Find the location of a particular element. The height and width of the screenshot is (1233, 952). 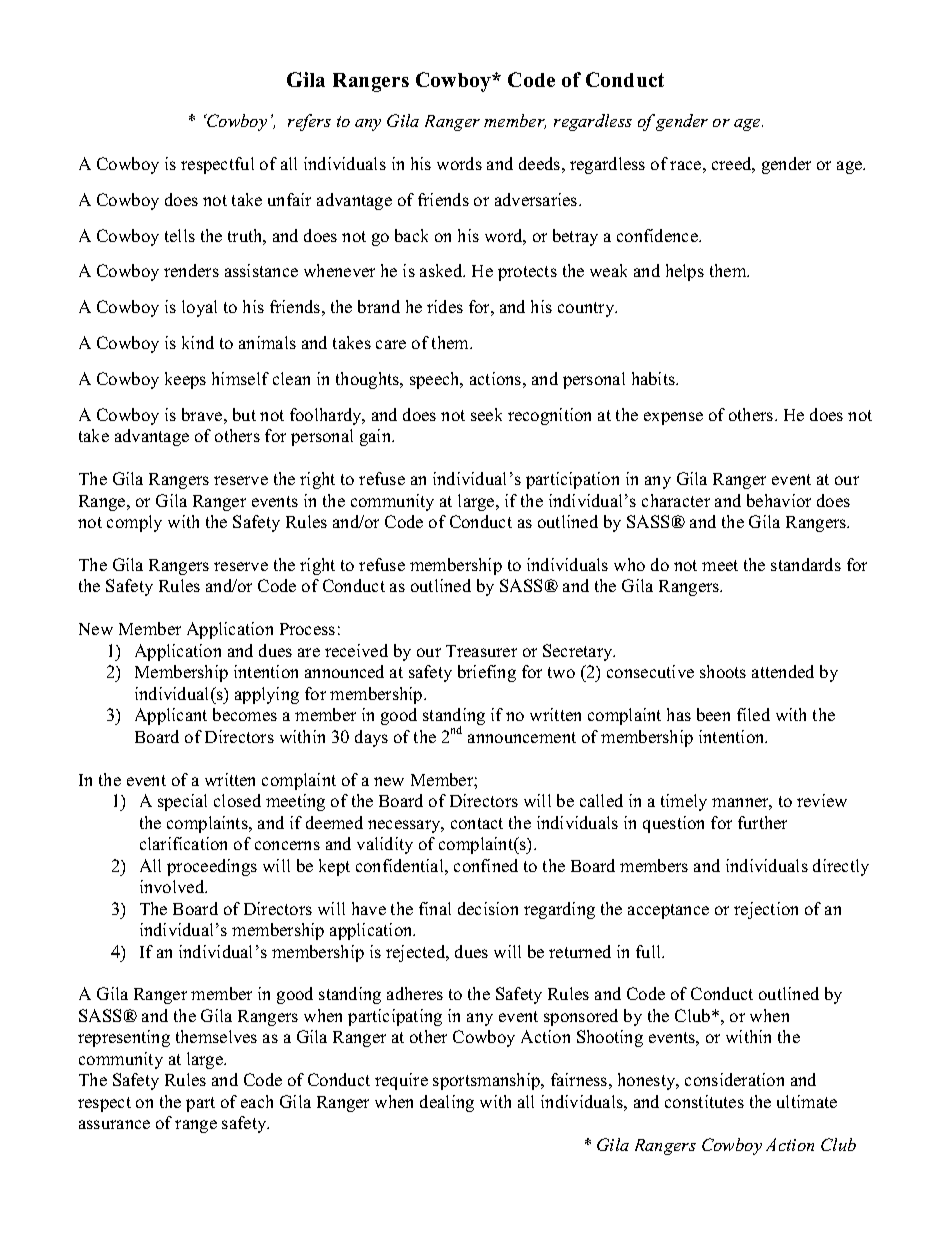

unfair is located at coordinates (289, 199).
